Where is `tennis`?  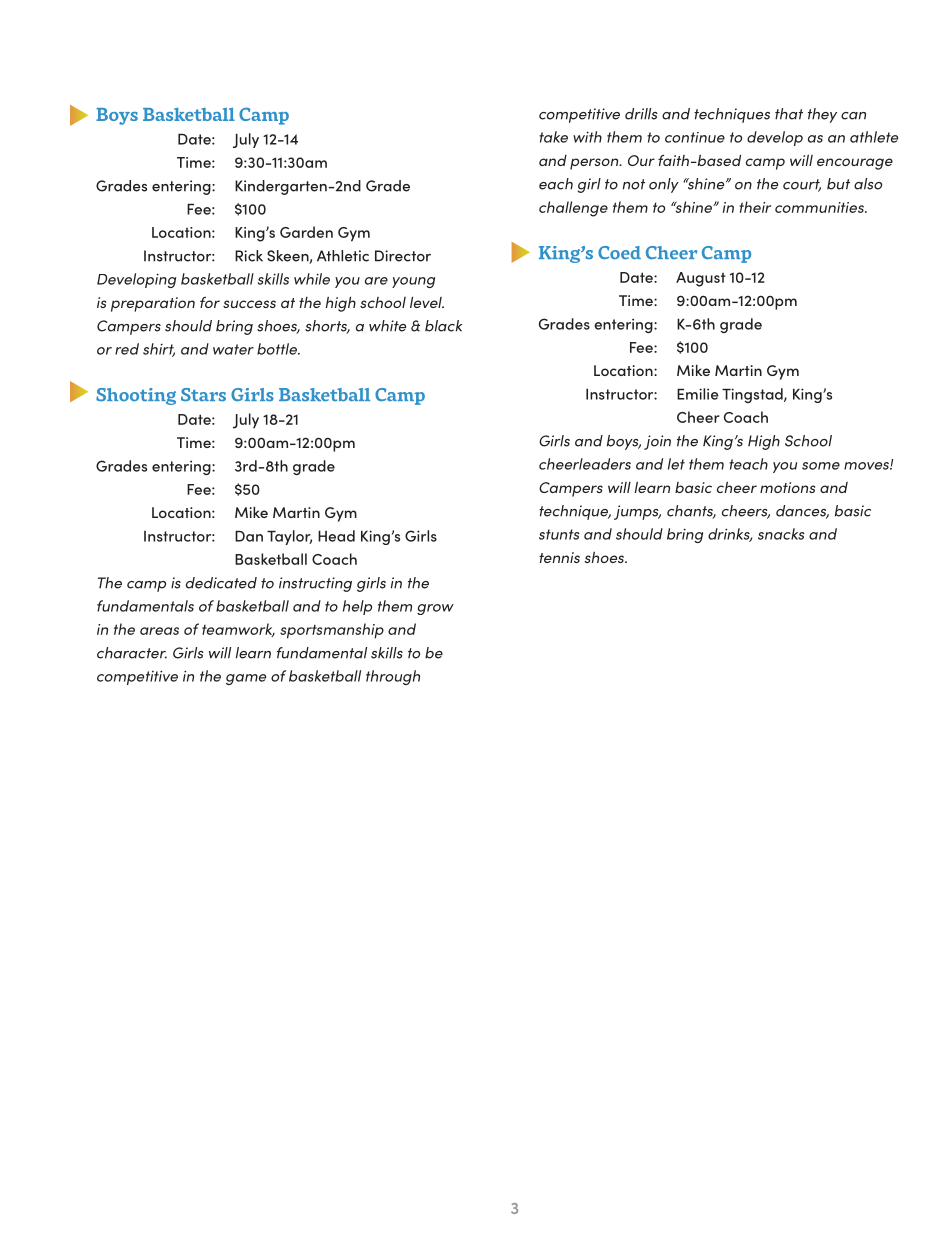 tennis is located at coordinates (559, 557).
